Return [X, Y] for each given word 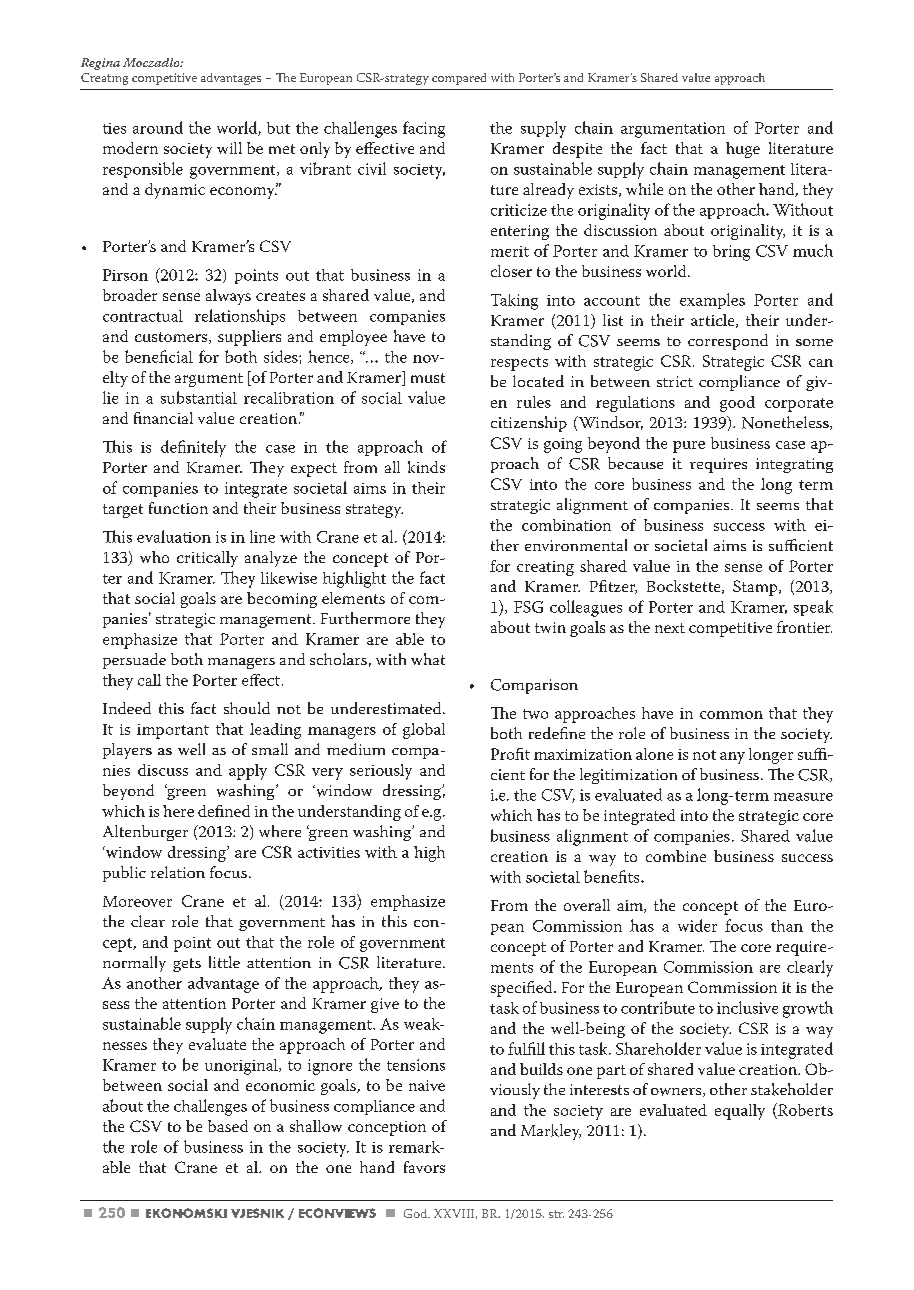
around [158, 127]
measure [803, 797]
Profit [510, 754]
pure [689, 447]
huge [743, 150]
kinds [426, 467]
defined [224, 811]
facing [424, 129]
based [228, 1126]
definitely [193, 448]
